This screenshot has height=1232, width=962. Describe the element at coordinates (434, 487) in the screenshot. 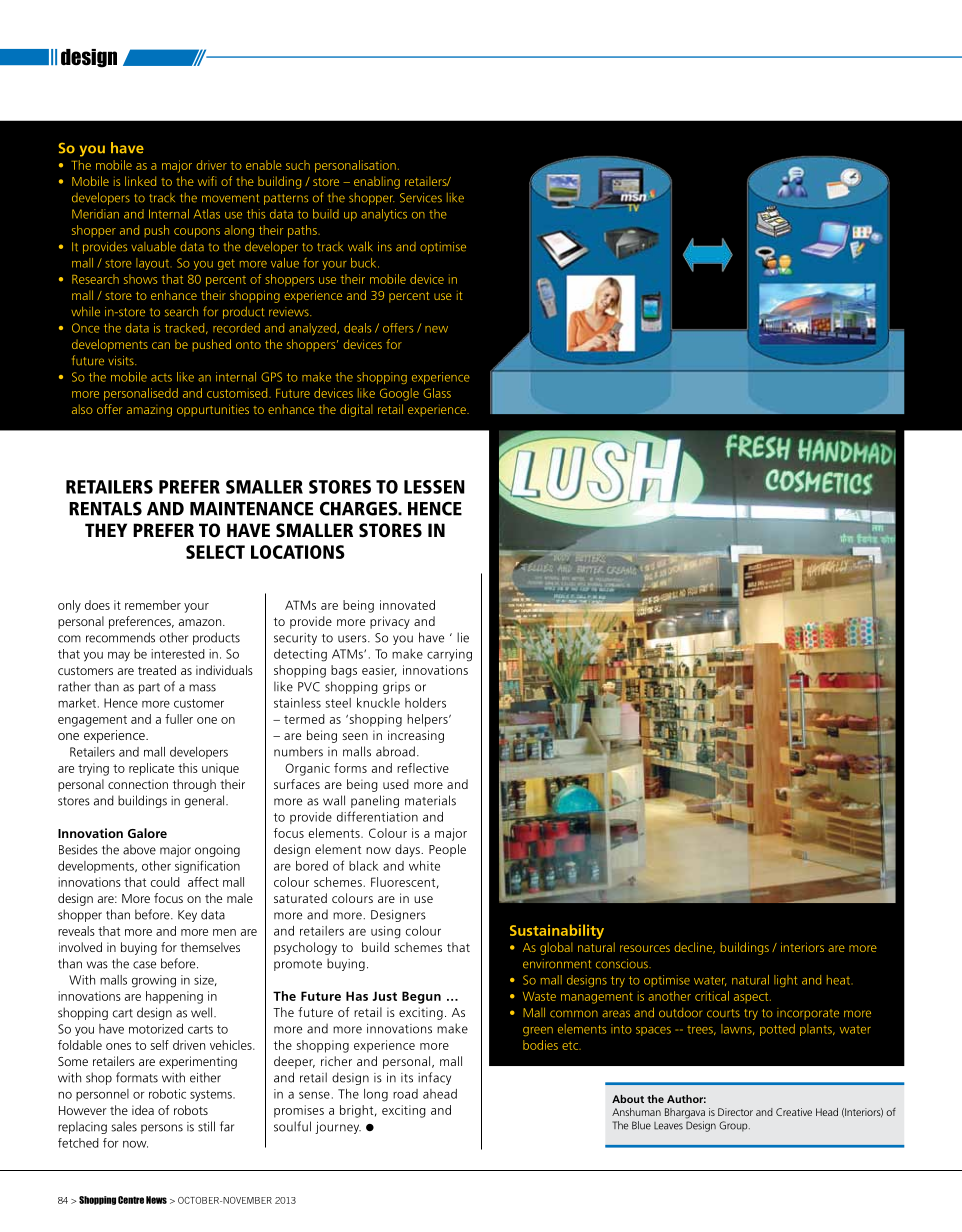

I see `lessen` at that location.
